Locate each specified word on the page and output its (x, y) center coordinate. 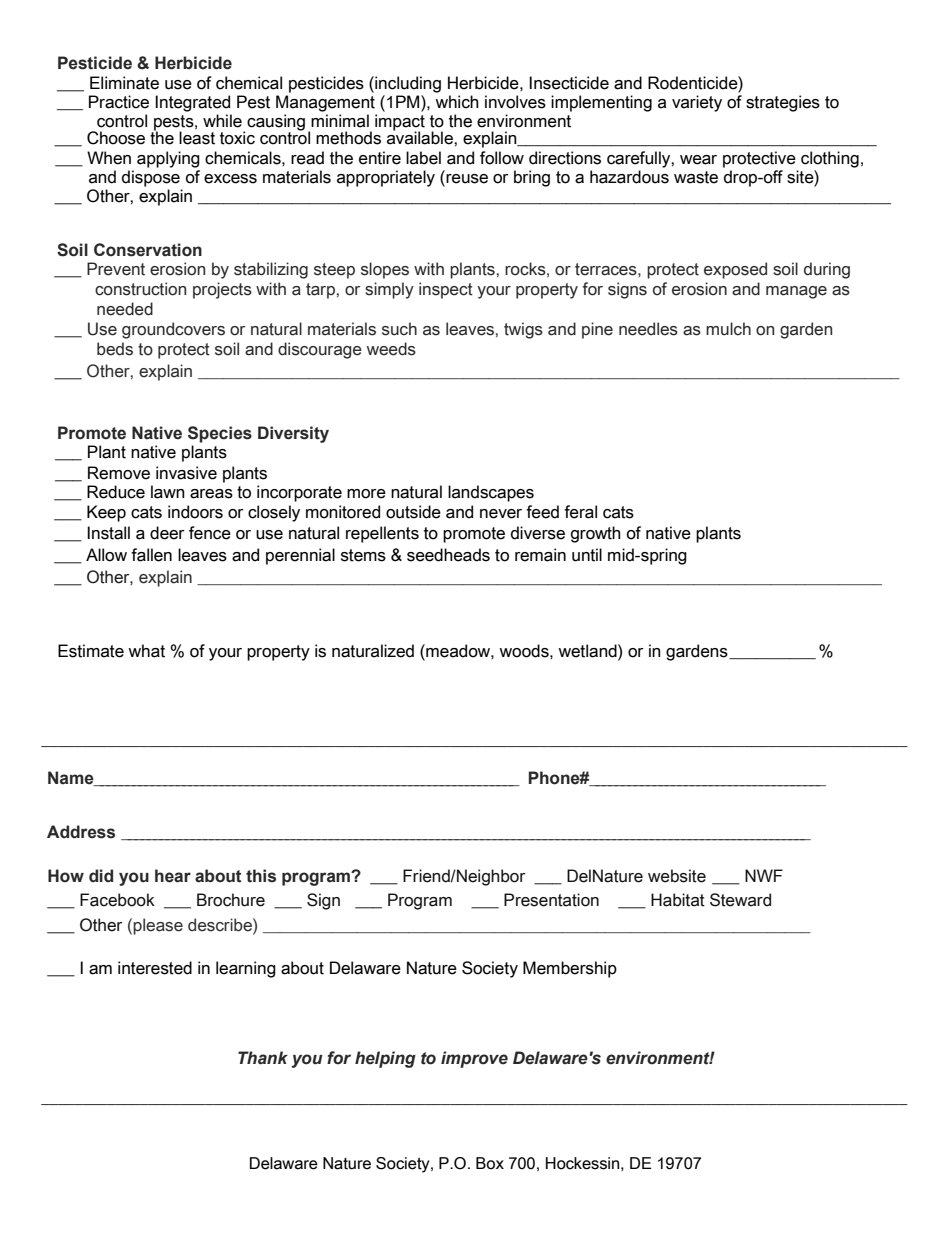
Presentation (551, 900)
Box (490, 1163)
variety (697, 103)
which (457, 102)
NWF (764, 875)
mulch (728, 329)
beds (115, 349)
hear (173, 876)
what (146, 651)
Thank (263, 1058)
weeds (391, 349)
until (587, 555)
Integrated (192, 103)
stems (363, 555)
